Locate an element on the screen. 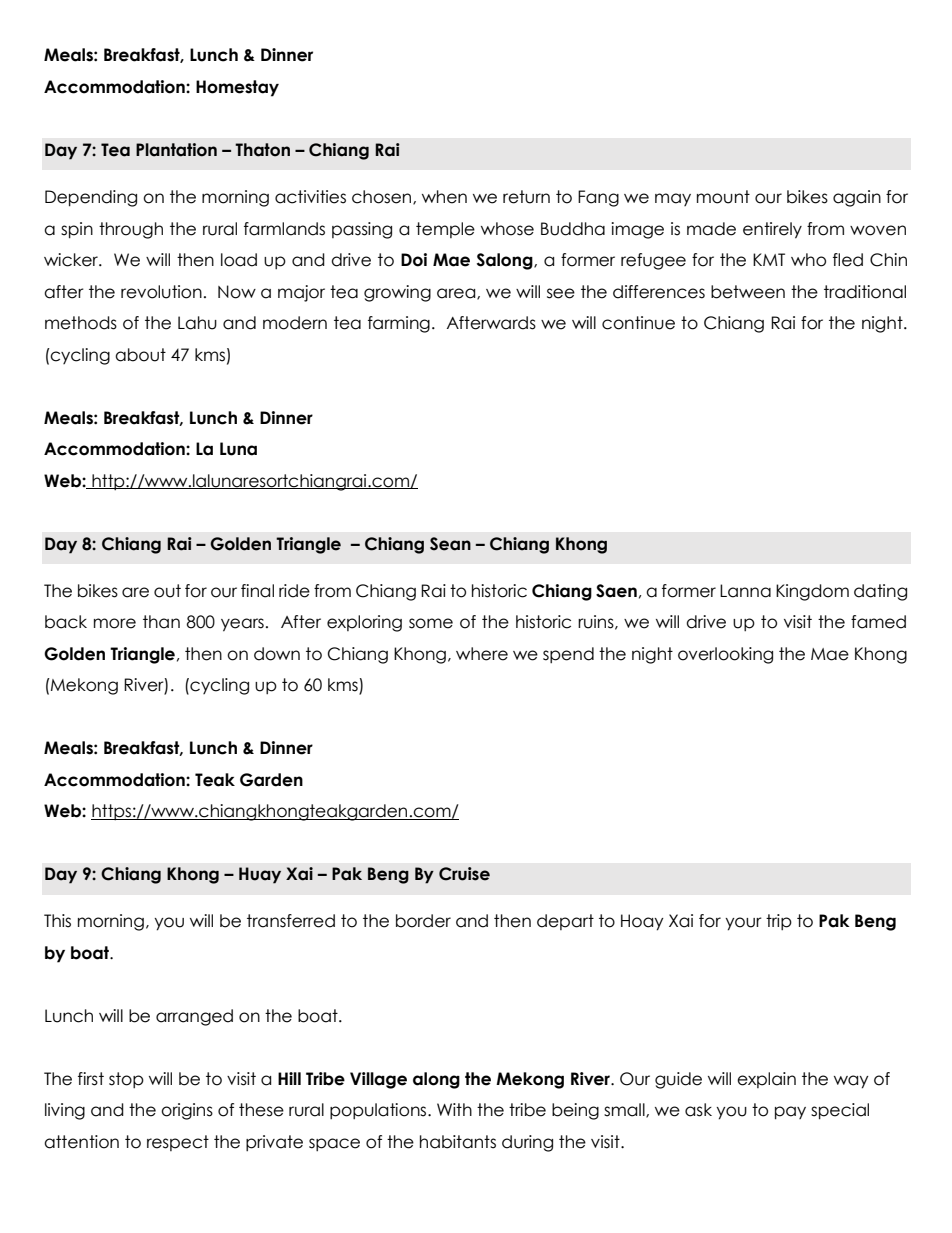 This screenshot has width=952, height=1233. Plantation is located at coordinates (176, 150).
